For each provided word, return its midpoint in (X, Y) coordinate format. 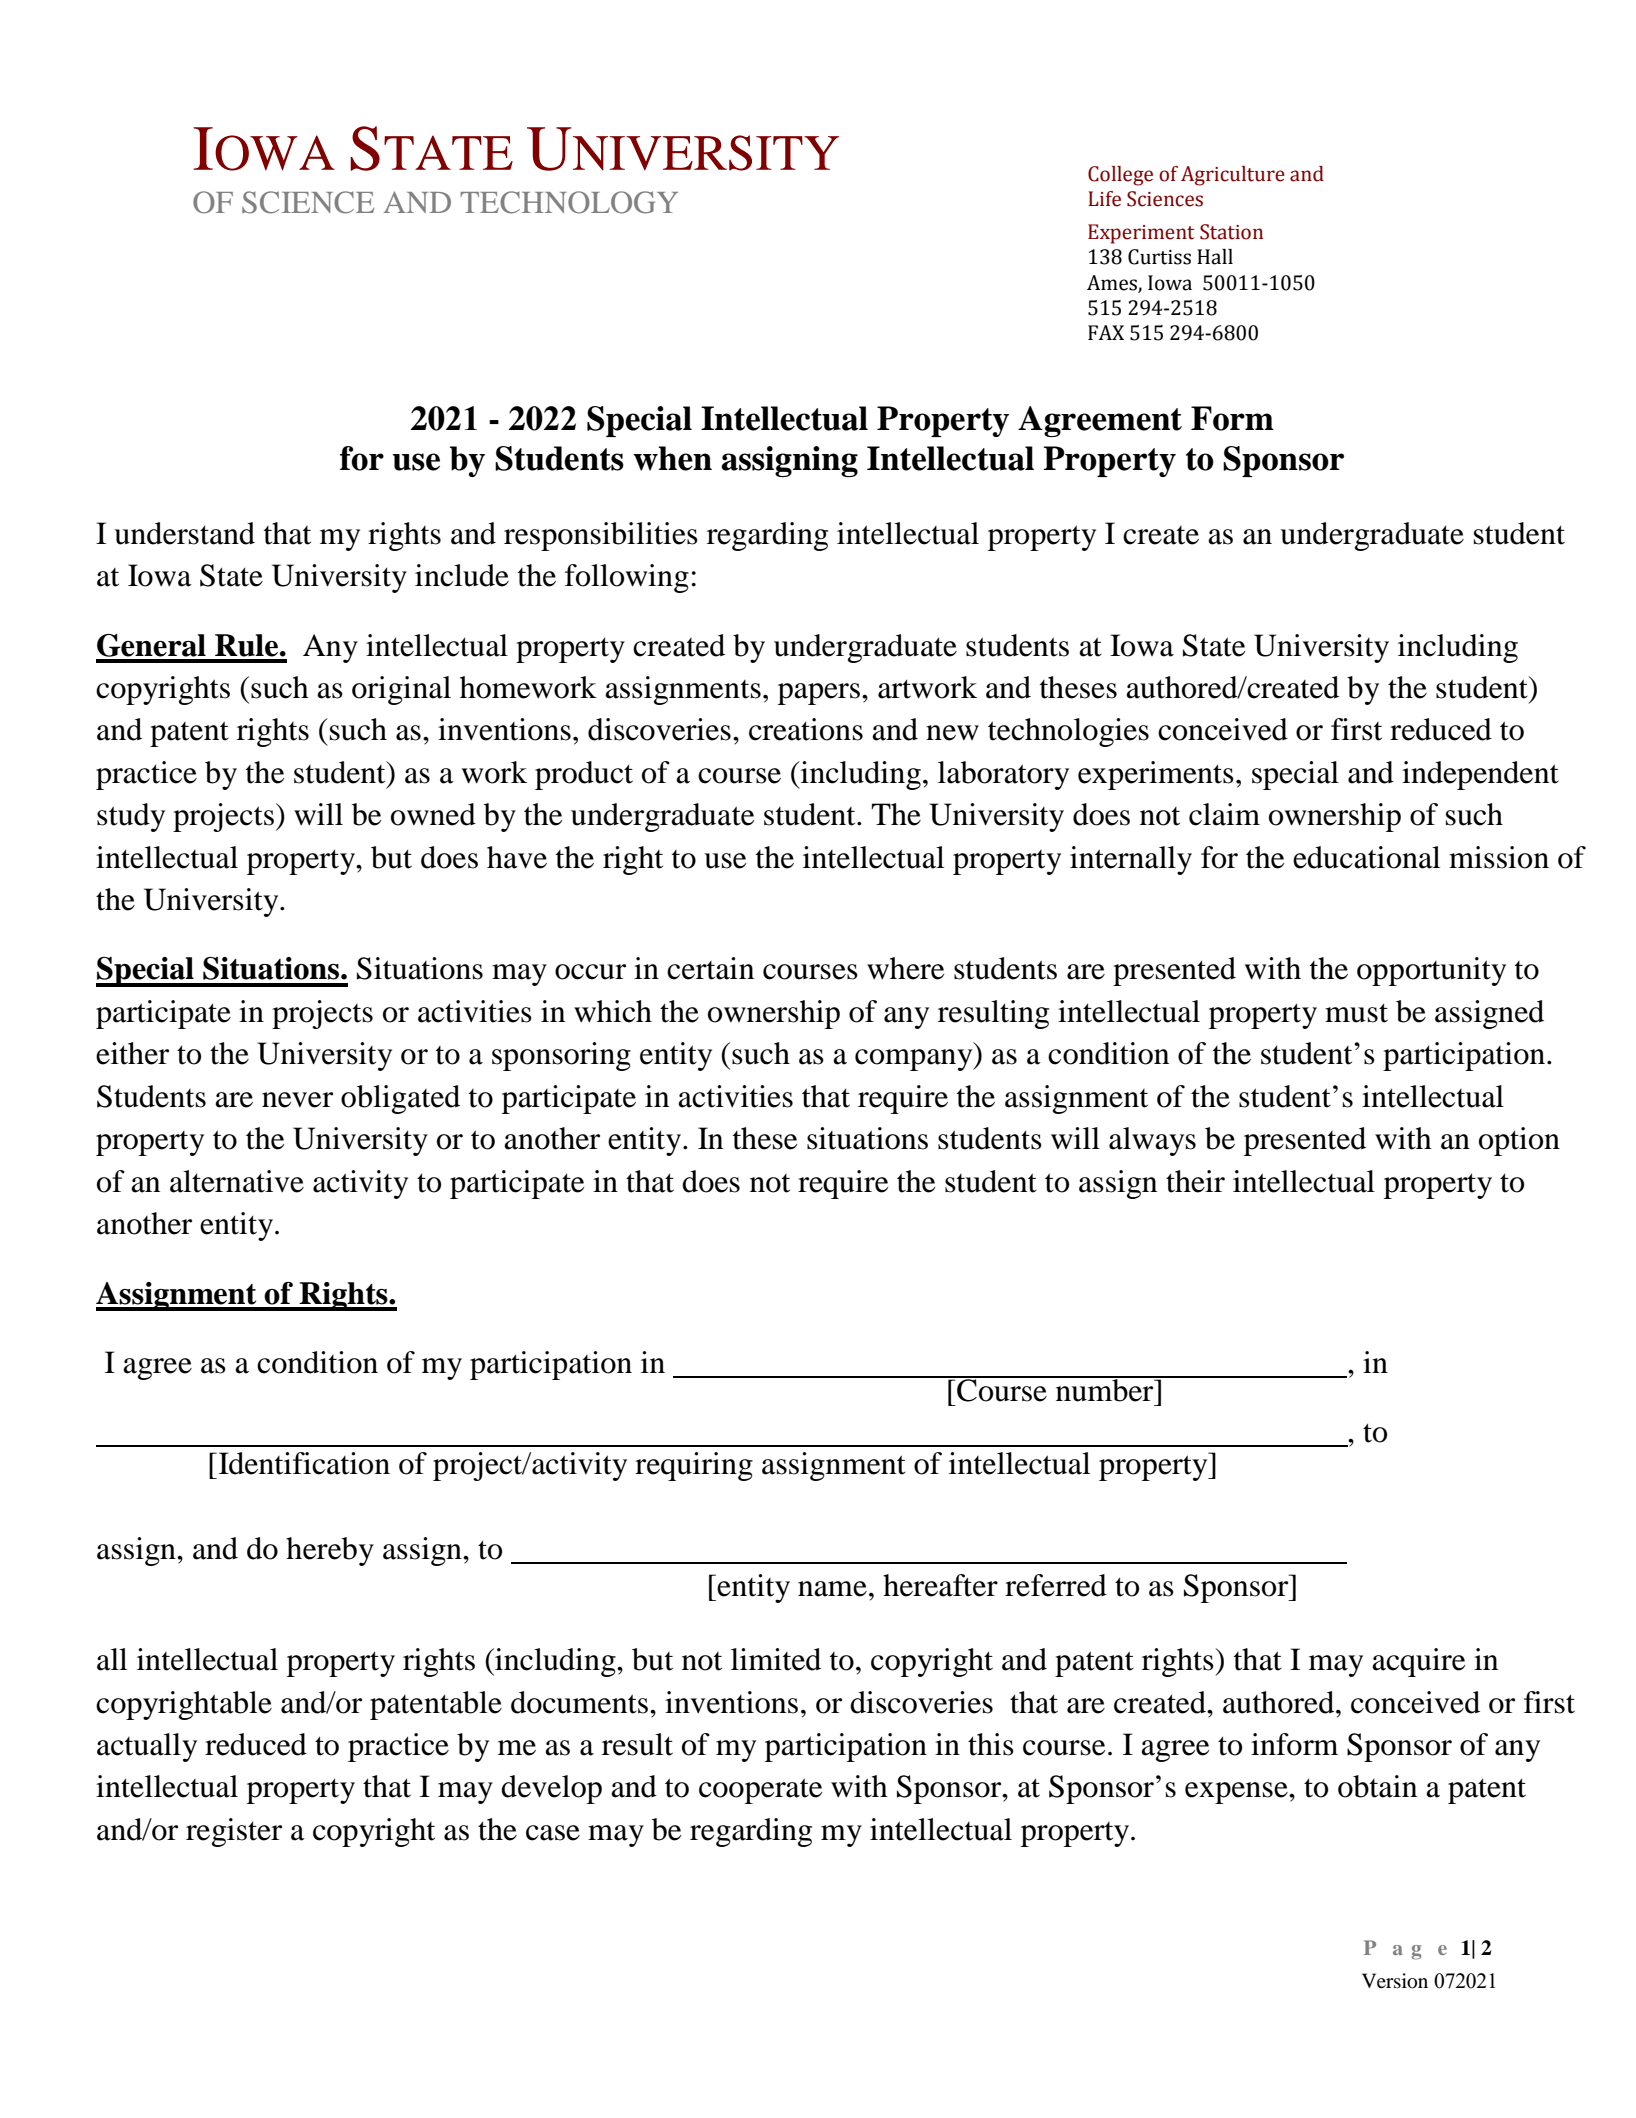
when (672, 458)
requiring (694, 1466)
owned (433, 814)
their (1195, 1181)
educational (1366, 857)
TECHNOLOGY (569, 202)
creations (806, 729)
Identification (304, 1463)
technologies (1068, 732)
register (234, 1832)
